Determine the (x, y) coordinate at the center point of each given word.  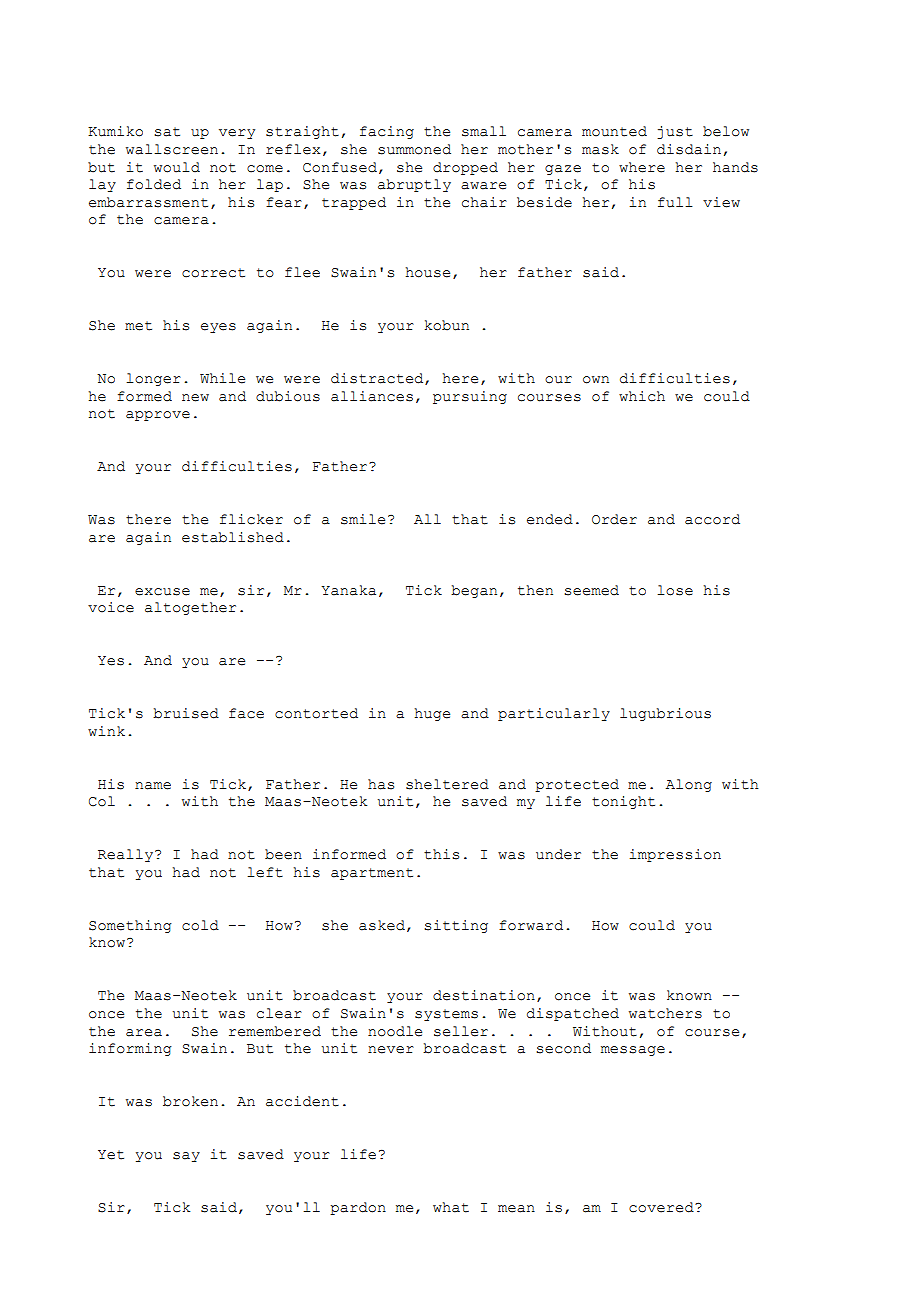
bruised (186, 713)
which (642, 396)
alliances (372, 396)
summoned (414, 149)
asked (382, 925)
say (186, 1157)
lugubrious (665, 714)
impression (675, 855)
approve (158, 416)
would (177, 167)
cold (200, 925)
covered (662, 1207)
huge (432, 714)
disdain (689, 149)
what (451, 1207)
